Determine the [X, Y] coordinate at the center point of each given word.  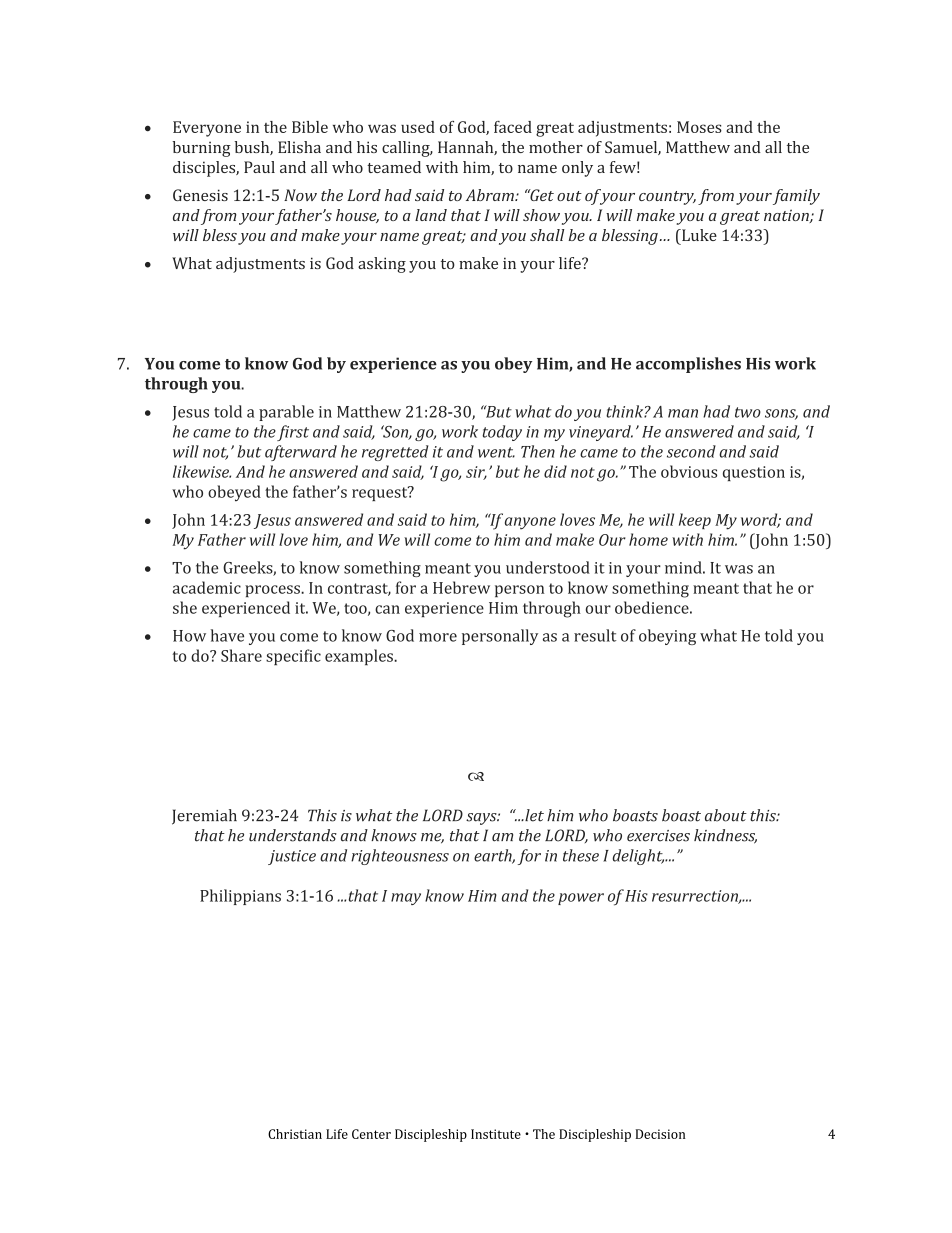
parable [286, 413]
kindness [725, 836]
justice [292, 857]
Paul [259, 167]
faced [513, 127]
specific [293, 657]
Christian [295, 1134]
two [748, 412]
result [595, 635]
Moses [699, 127]
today [502, 433]
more [438, 637]
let [533, 815]
